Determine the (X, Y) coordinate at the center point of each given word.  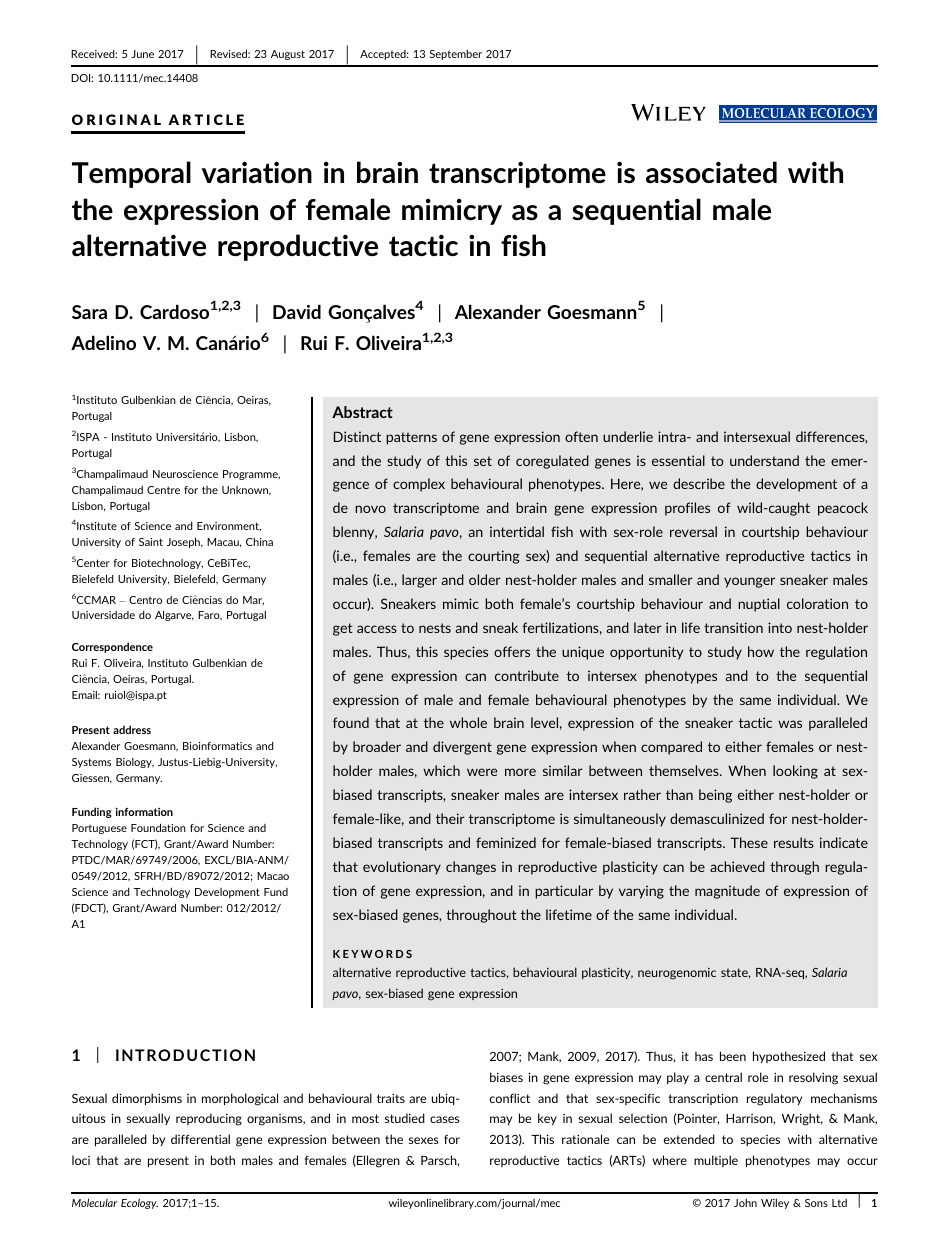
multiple (716, 1161)
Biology (135, 763)
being (715, 796)
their (450, 818)
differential (200, 1139)
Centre (163, 490)
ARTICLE (206, 119)
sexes (423, 1140)
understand (764, 460)
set (483, 461)
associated (711, 172)
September (456, 55)
